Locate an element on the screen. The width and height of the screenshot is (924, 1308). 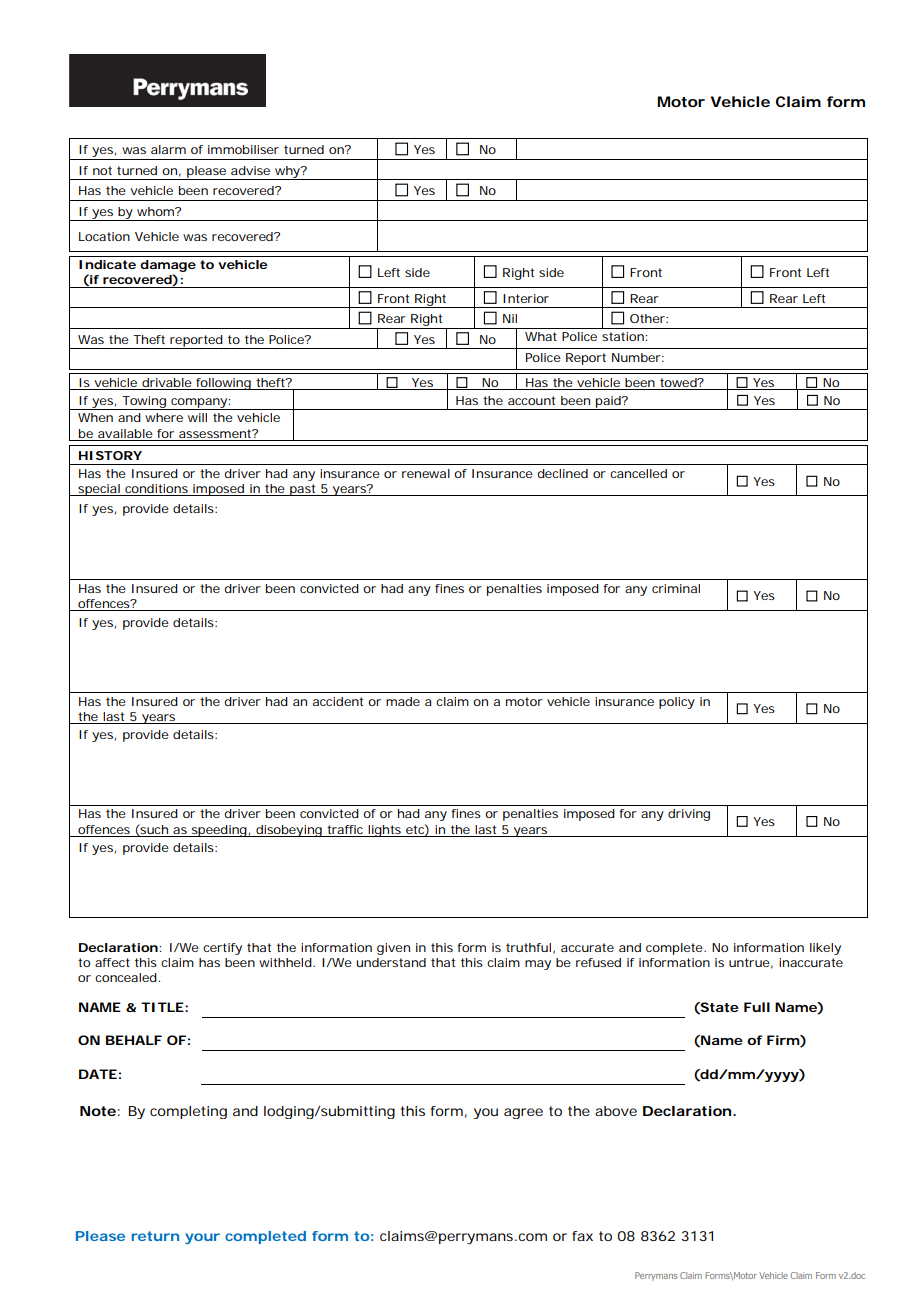
above is located at coordinates (616, 1111).
